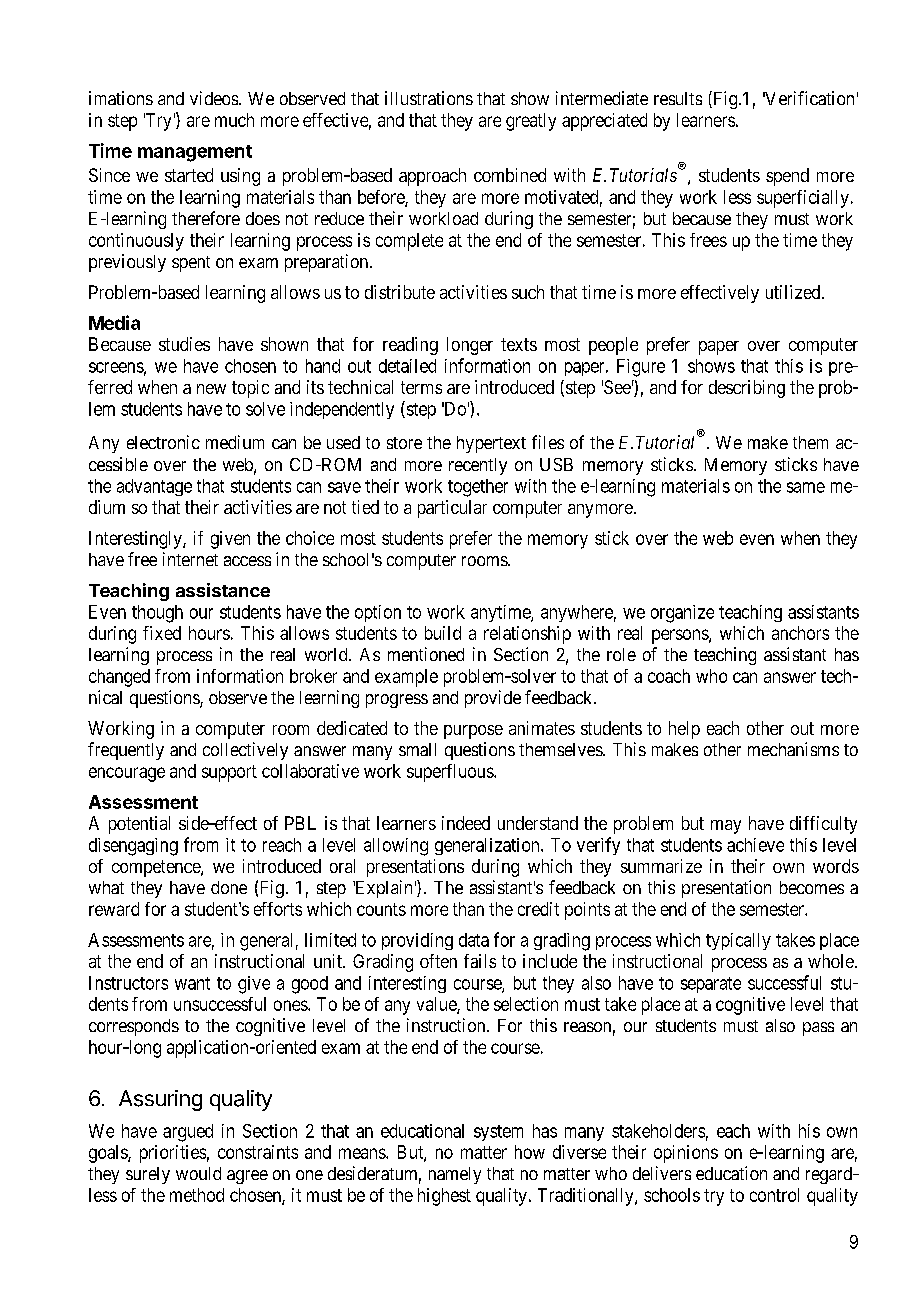  I want to click on would, so click(198, 1173).
